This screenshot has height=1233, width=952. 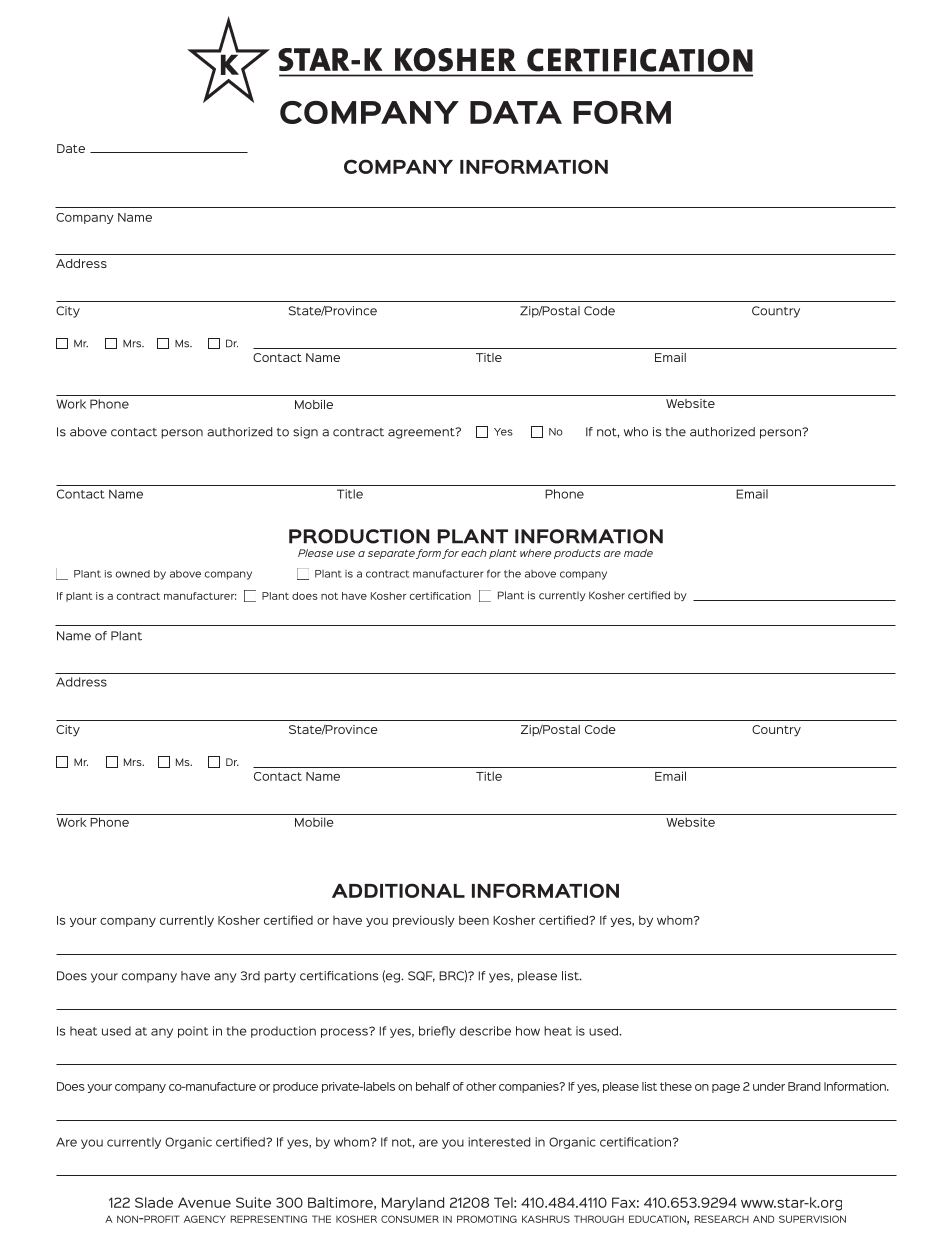 What do you see at coordinates (133, 574) in the screenshot?
I see `owned` at bounding box center [133, 574].
